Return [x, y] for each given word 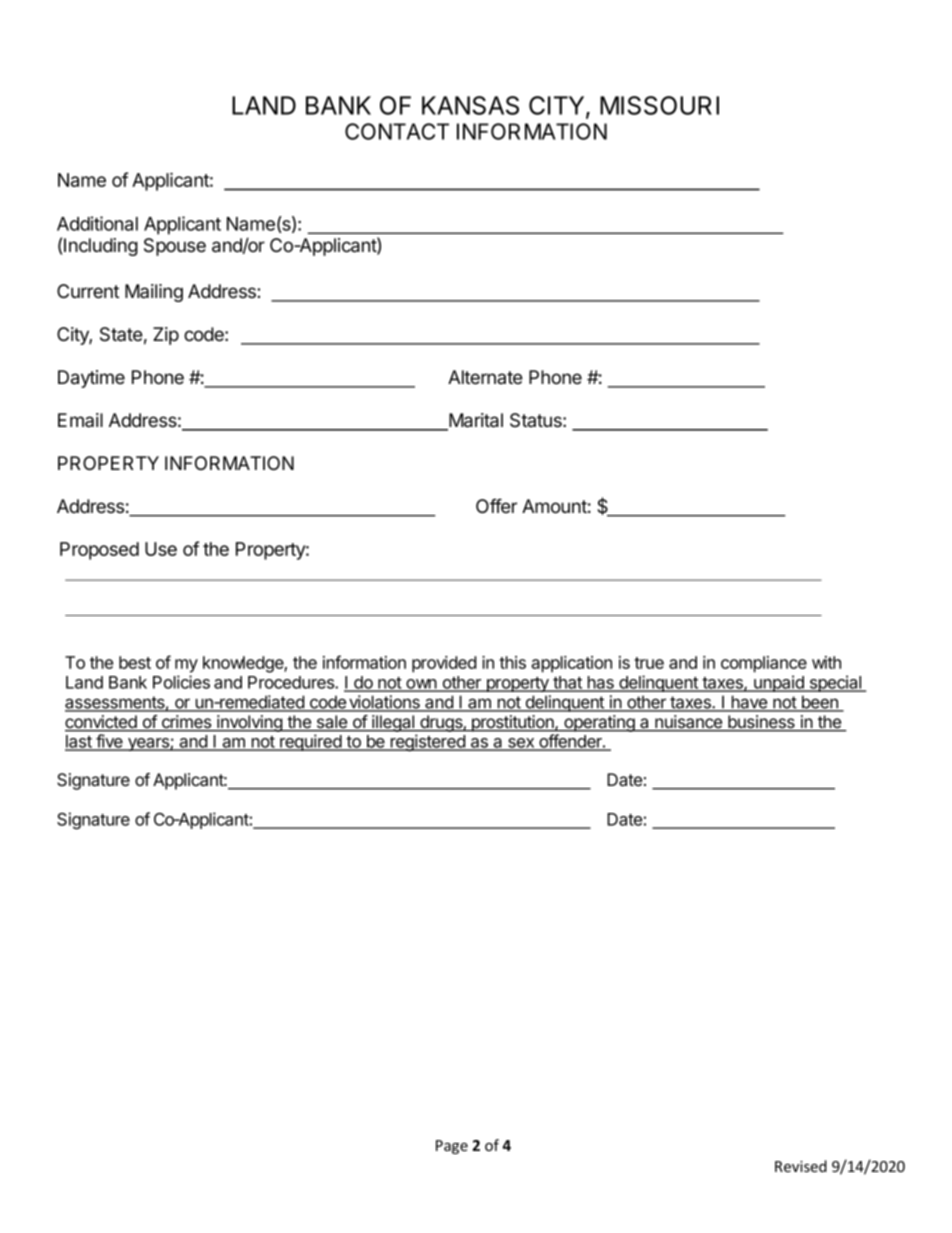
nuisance [689, 723]
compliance [764, 664]
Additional [97, 223]
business [761, 723]
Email [80, 420]
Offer [496, 505]
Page [452, 1147]
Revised [801, 1166]
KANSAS [470, 105]
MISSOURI [659, 105]
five [109, 742]
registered [427, 743]
